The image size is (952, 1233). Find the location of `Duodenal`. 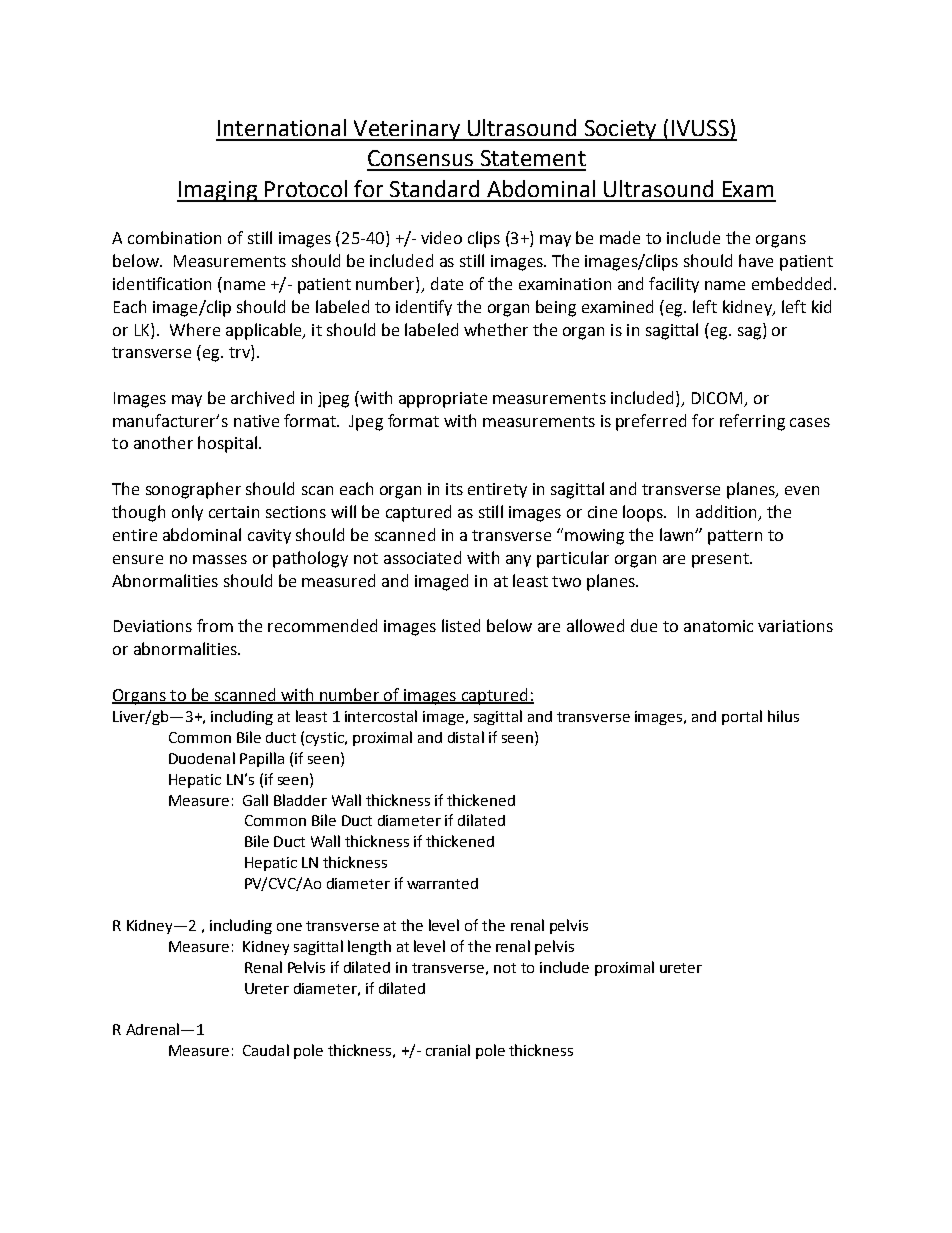

Duodenal is located at coordinates (202, 758).
